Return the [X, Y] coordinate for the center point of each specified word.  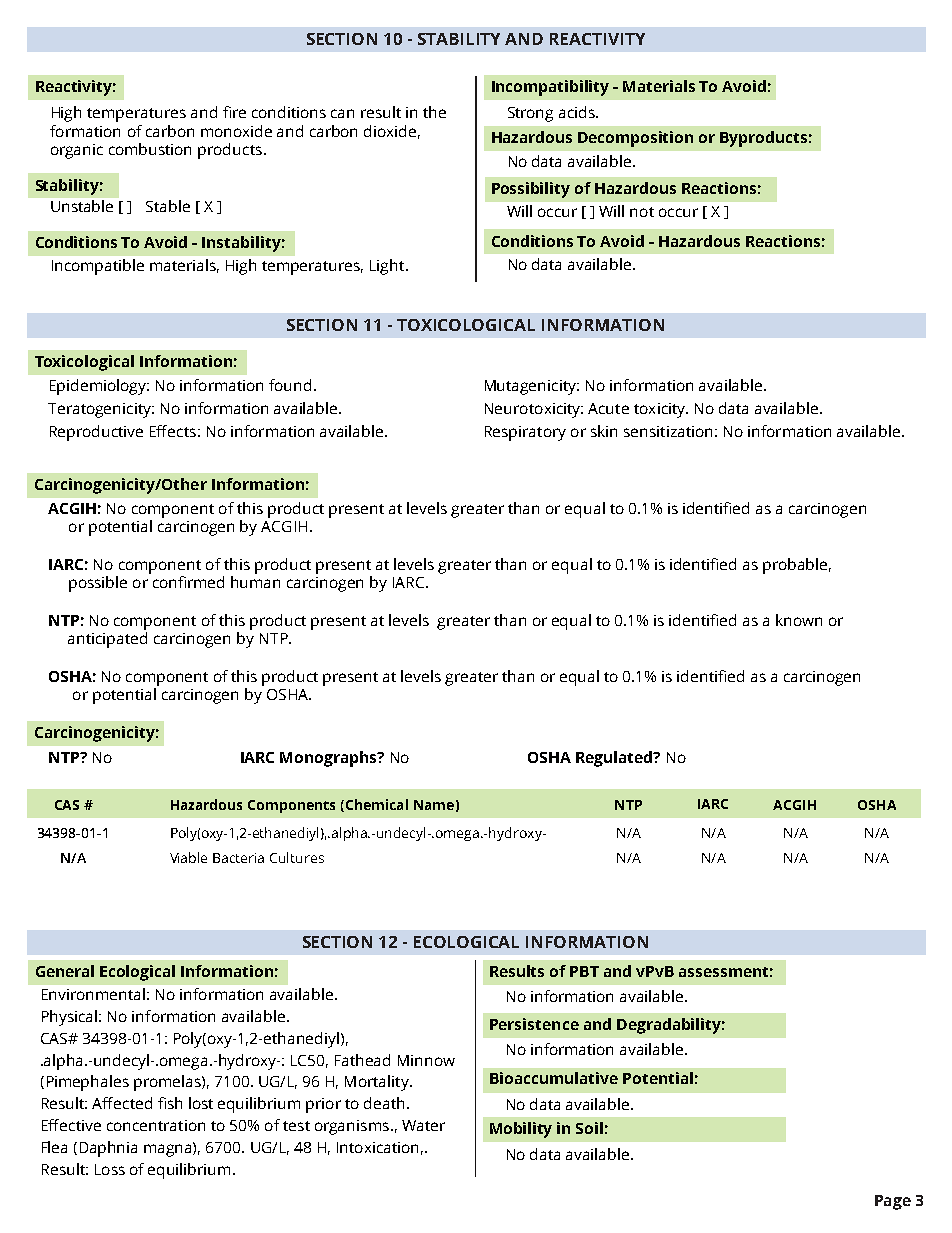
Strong [530, 114]
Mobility [521, 1130]
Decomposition [635, 139]
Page [893, 1202]
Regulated [615, 759]
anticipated [107, 640]
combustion [150, 149]
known [799, 620]
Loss [110, 1169]
